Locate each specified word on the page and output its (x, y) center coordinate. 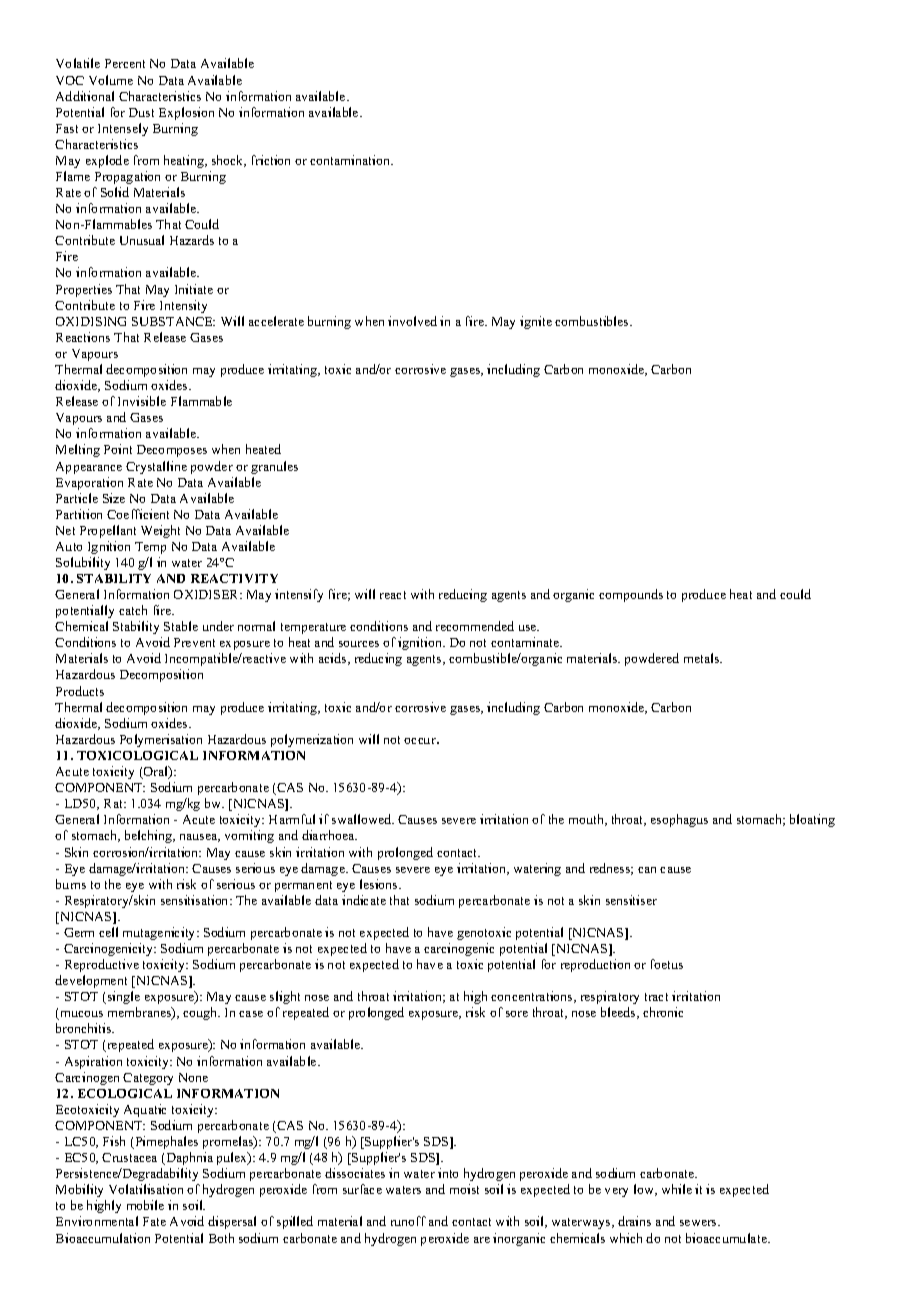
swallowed (363, 819)
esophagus (679, 820)
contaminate (526, 642)
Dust (141, 112)
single (122, 997)
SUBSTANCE (173, 321)
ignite (536, 322)
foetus (667, 964)
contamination (351, 160)
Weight (160, 531)
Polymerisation (161, 740)
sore (517, 1014)
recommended (475, 626)
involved (412, 321)
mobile (145, 1205)
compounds (631, 595)
